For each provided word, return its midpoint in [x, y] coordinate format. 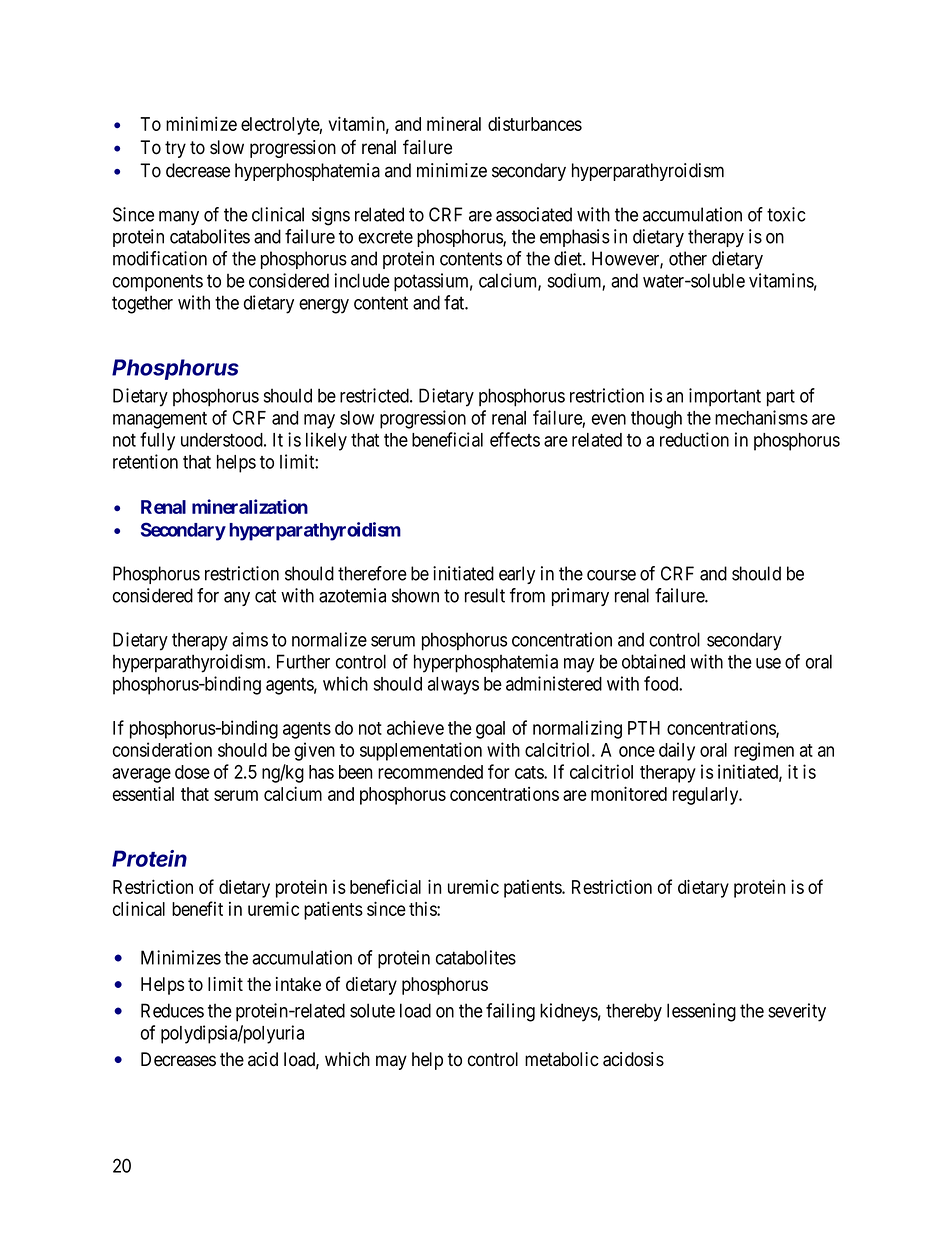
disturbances [535, 124]
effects [515, 439]
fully [157, 441]
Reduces [172, 1010]
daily [677, 751]
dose [192, 772]
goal [490, 730]
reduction [694, 439]
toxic [786, 214]
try [175, 149]
